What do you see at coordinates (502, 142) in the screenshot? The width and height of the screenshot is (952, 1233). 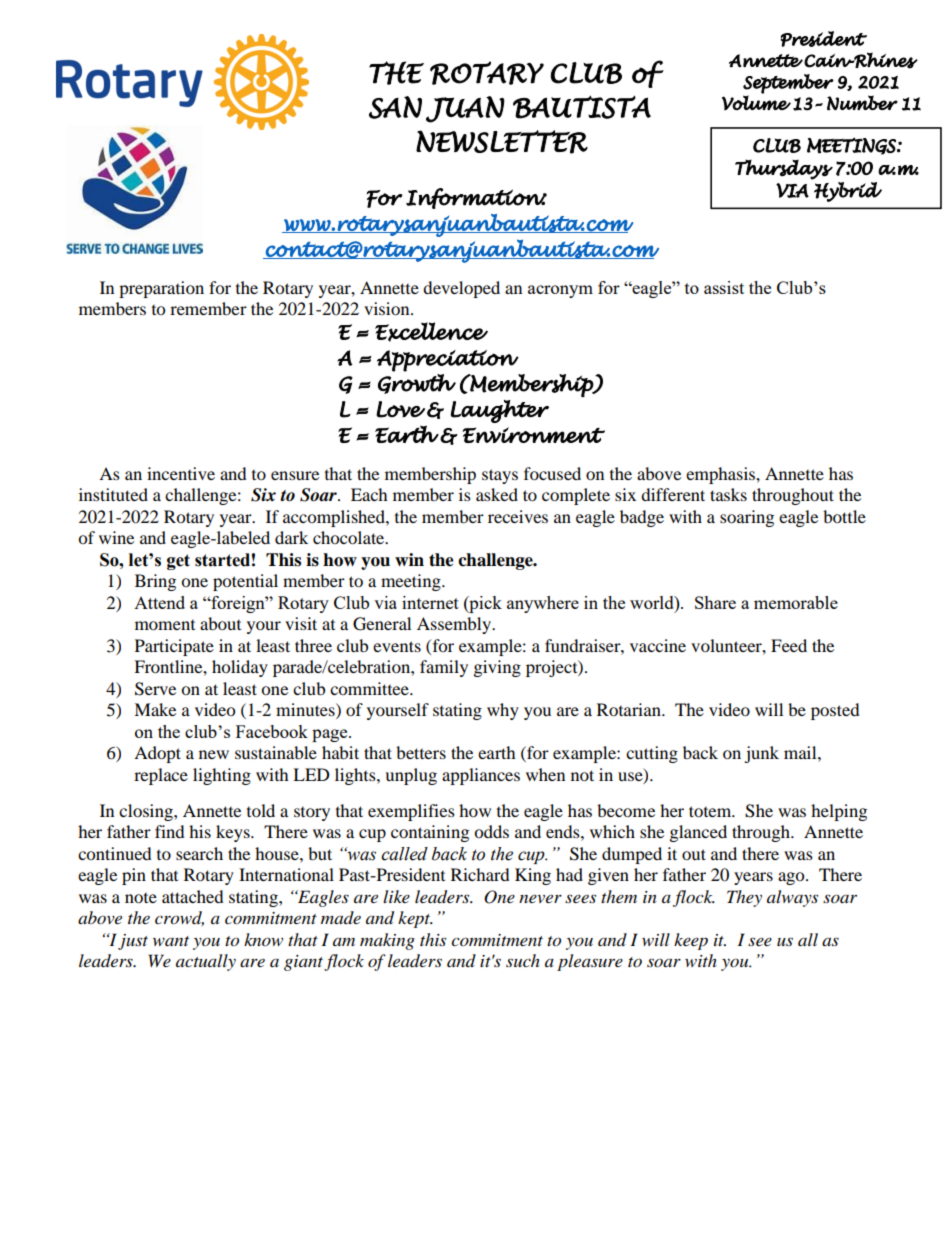 I see `NEWSLETTER` at bounding box center [502, 142].
